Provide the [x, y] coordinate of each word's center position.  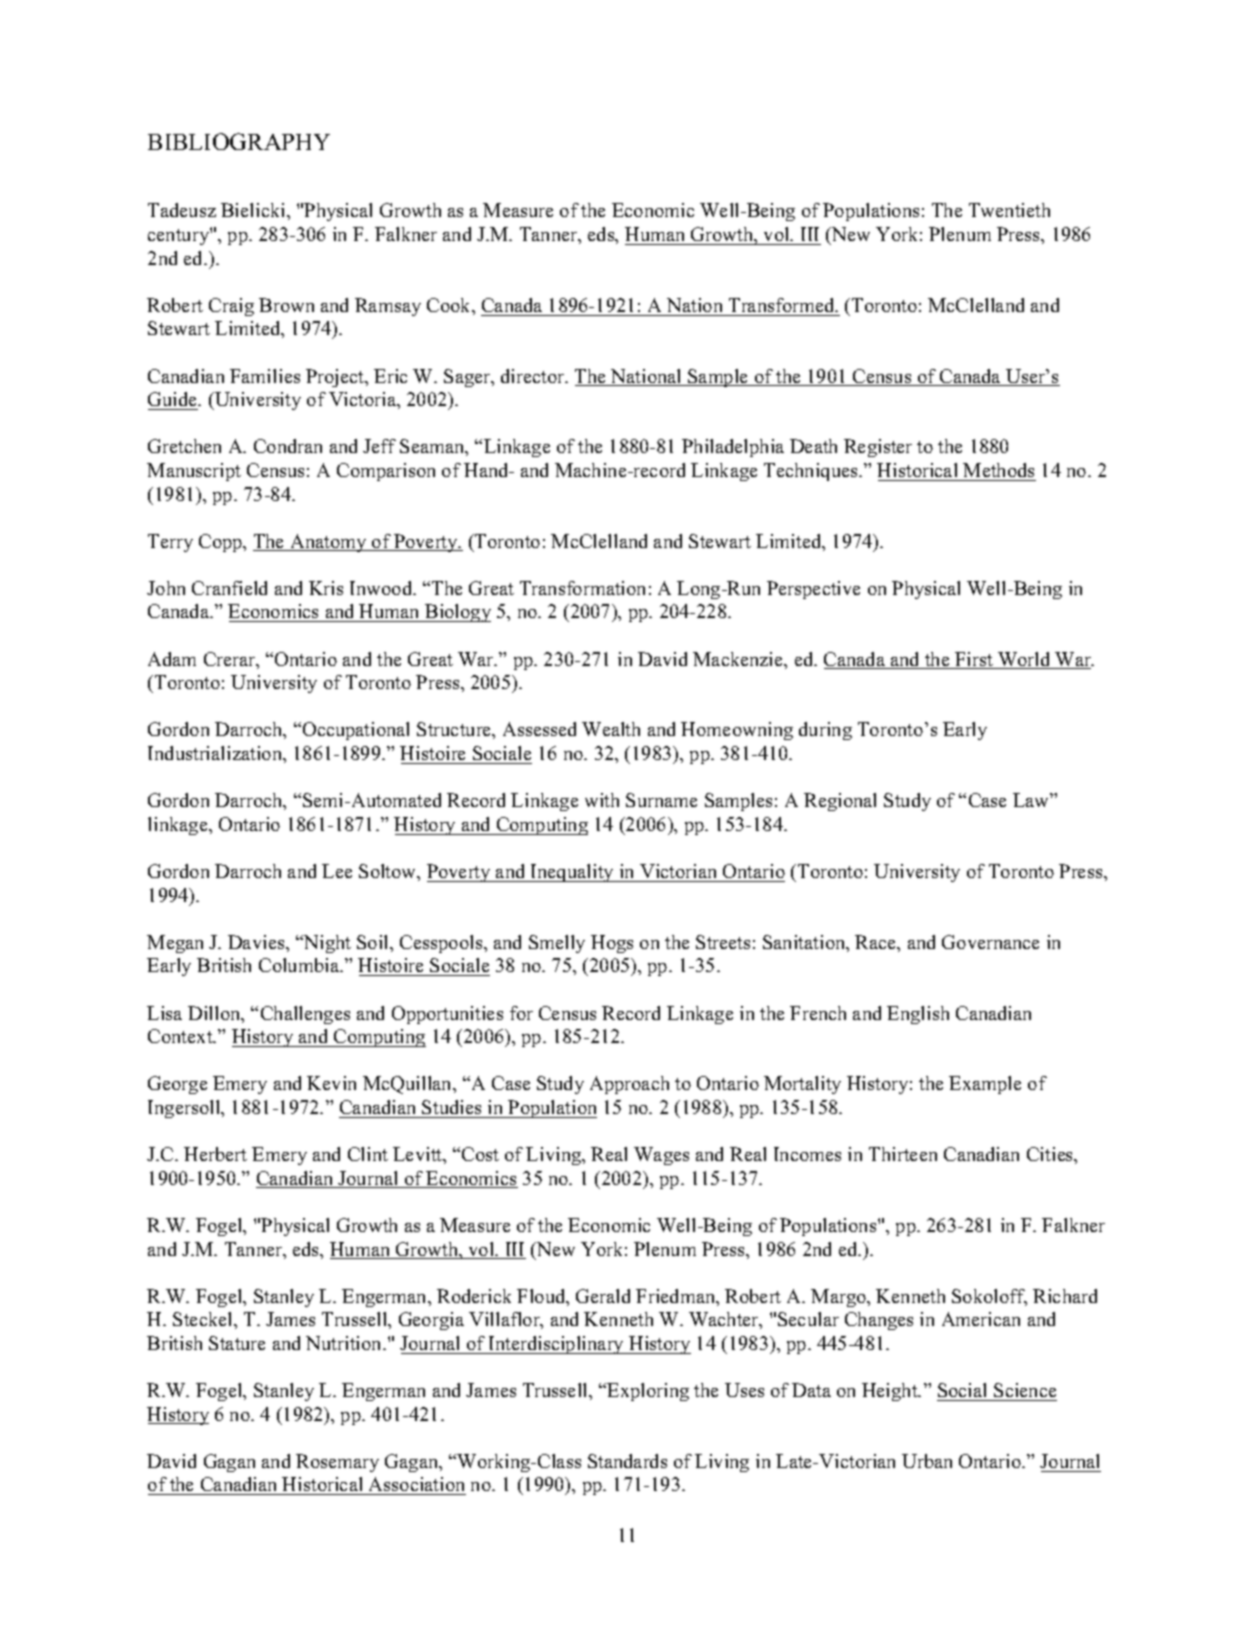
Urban [927, 1461]
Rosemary [337, 1463]
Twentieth [1009, 210]
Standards [627, 1461]
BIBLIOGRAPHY [239, 141]
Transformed [783, 305]
